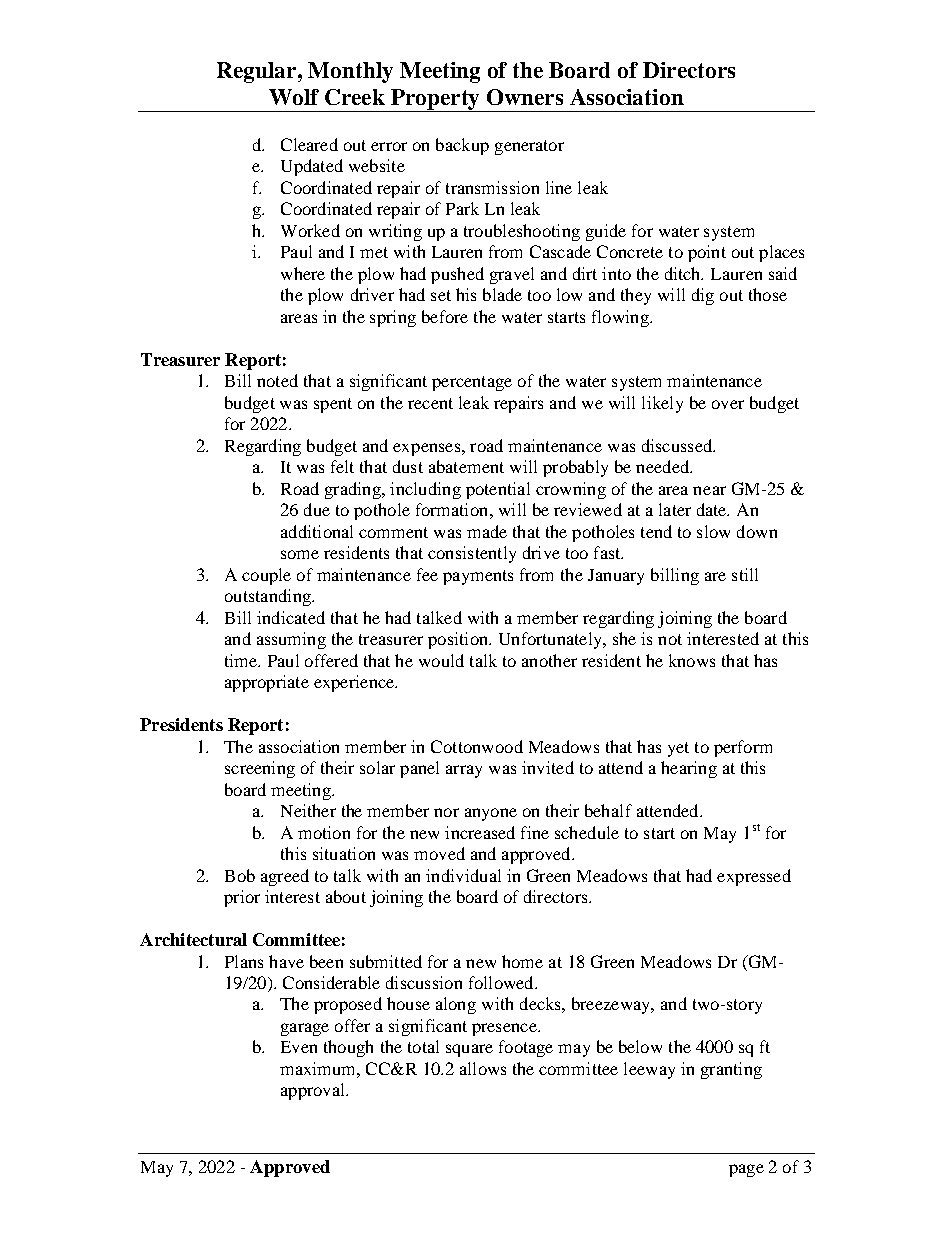 The width and height of the page is (952, 1233). Describe the element at coordinates (269, 597) in the page. I see `outstanding` at that location.
